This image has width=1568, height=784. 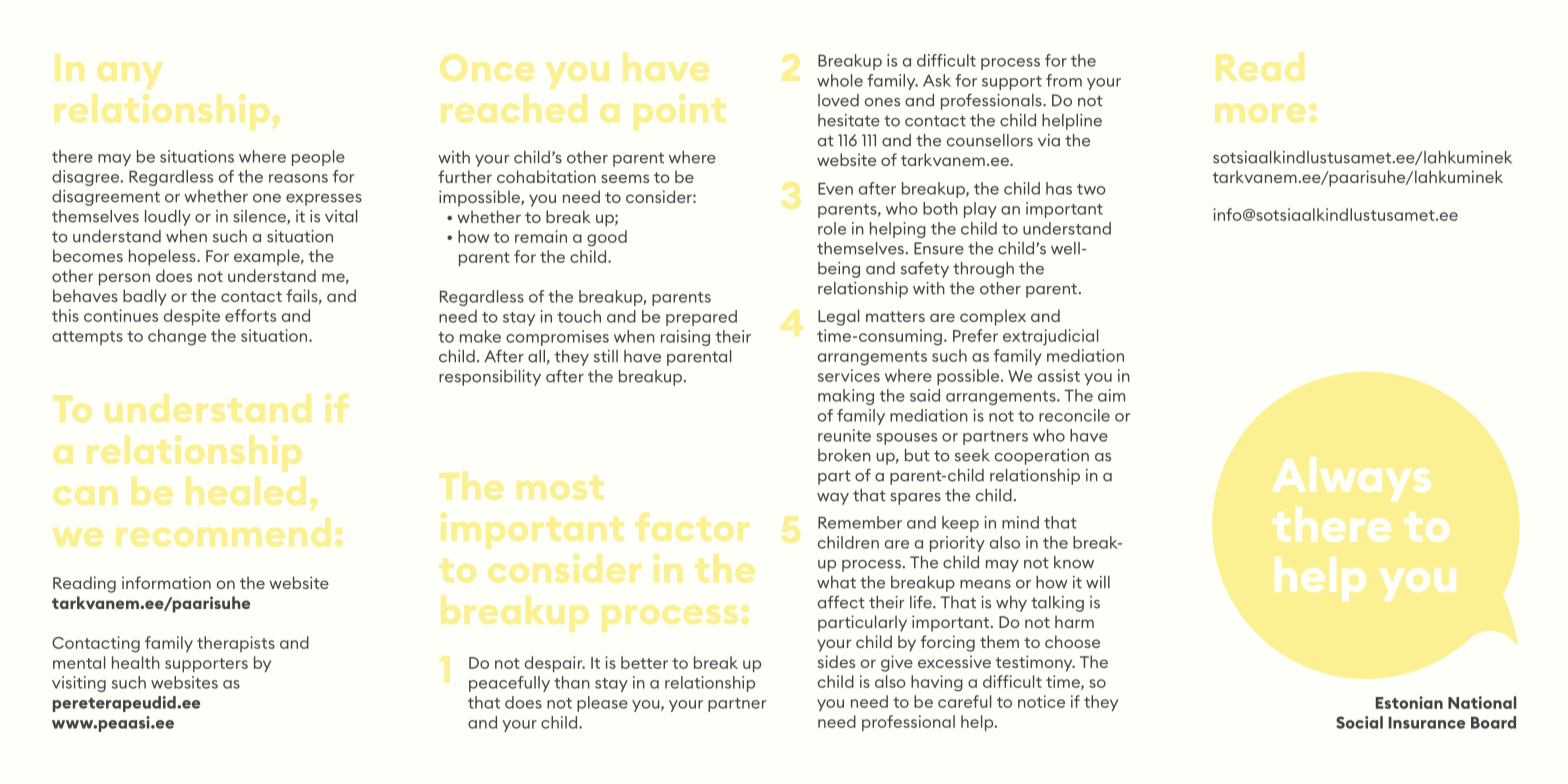 What do you see at coordinates (838, 100) in the image?
I see `loved` at bounding box center [838, 100].
